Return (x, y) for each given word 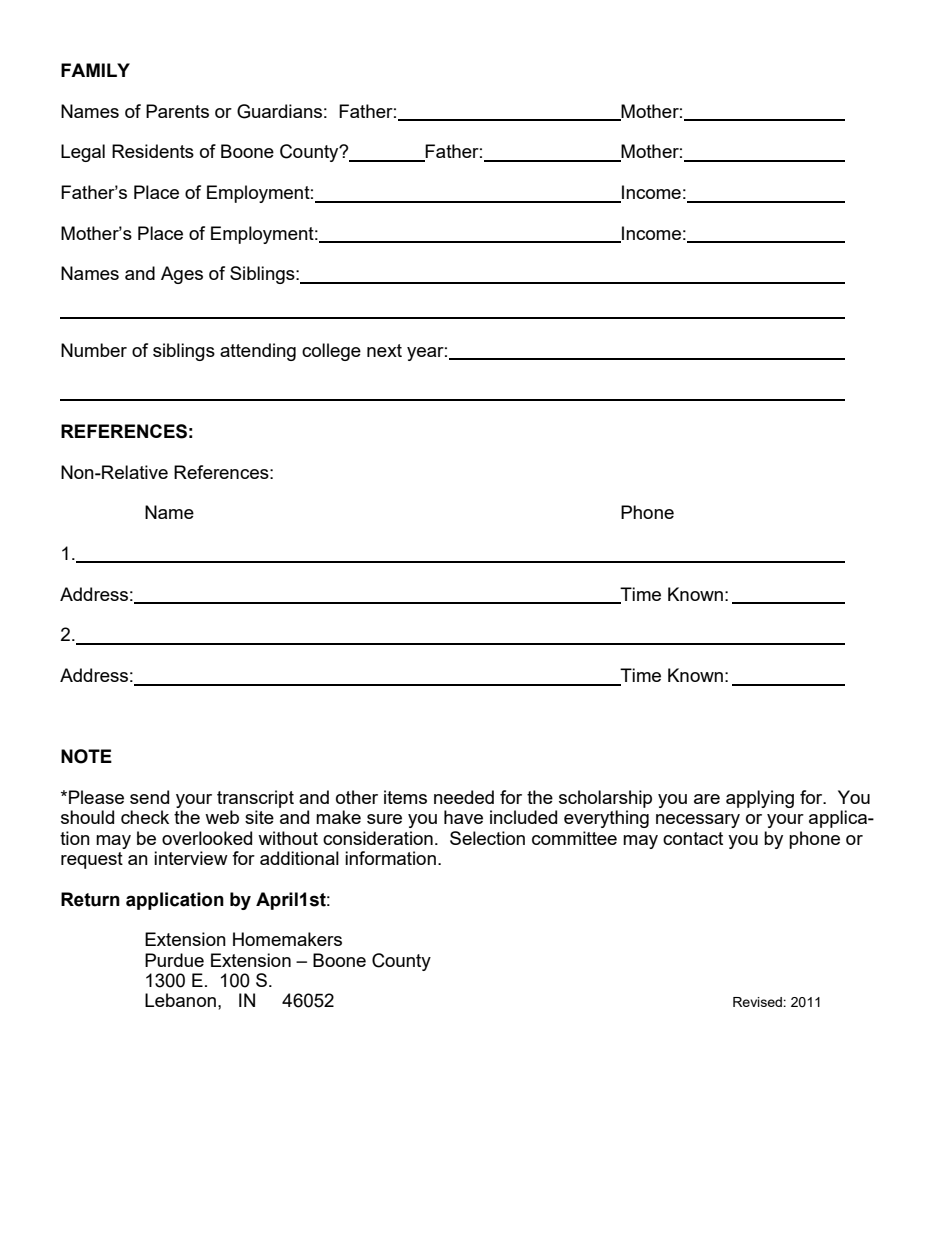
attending (258, 352)
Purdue (174, 960)
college (331, 352)
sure (384, 819)
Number (94, 350)
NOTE (86, 756)
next (384, 350)
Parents (177, 111)
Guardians (279, 111)
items (405, 797)
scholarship (605, 799)
